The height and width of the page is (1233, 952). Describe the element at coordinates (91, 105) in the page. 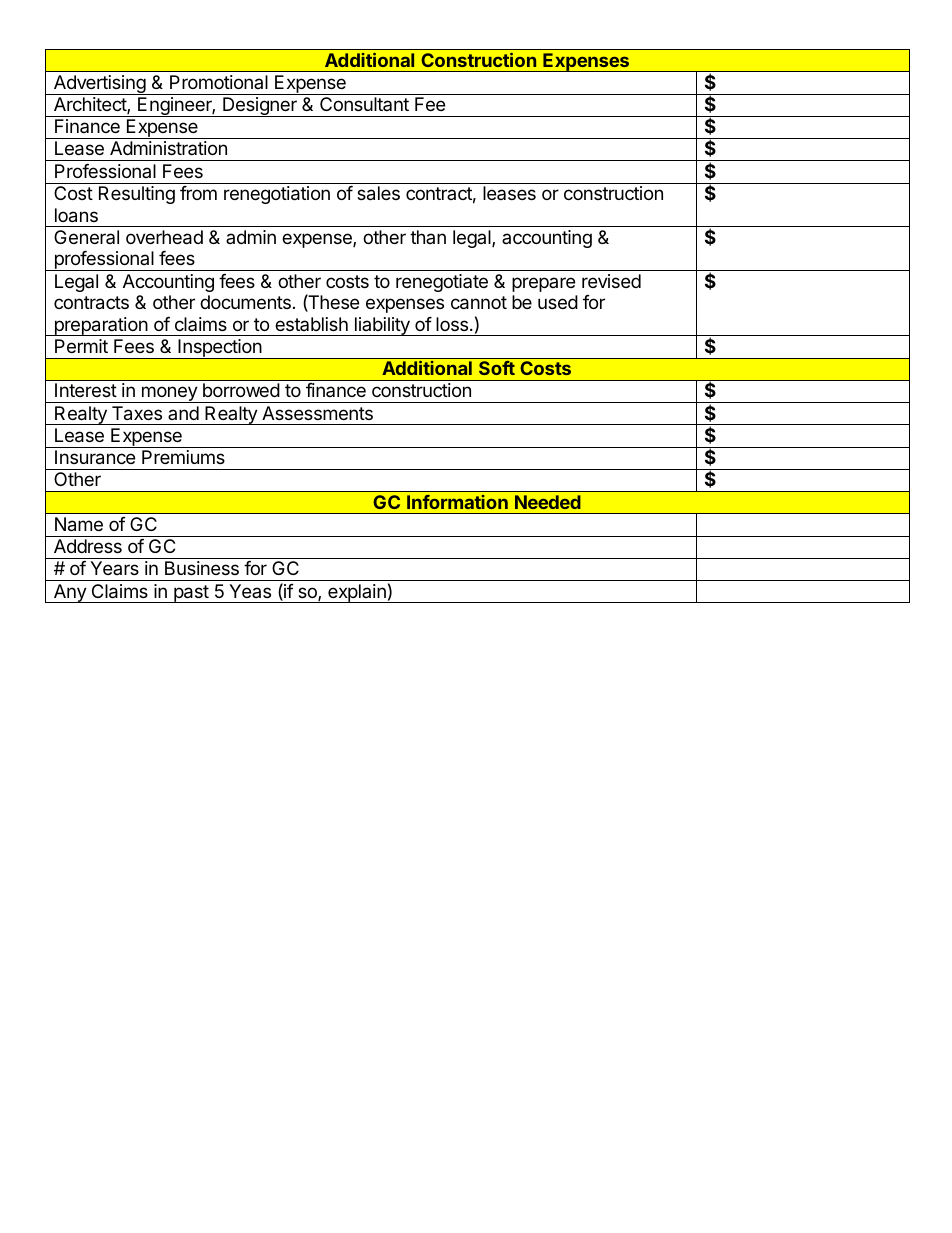

I see `Architect` at that location.
